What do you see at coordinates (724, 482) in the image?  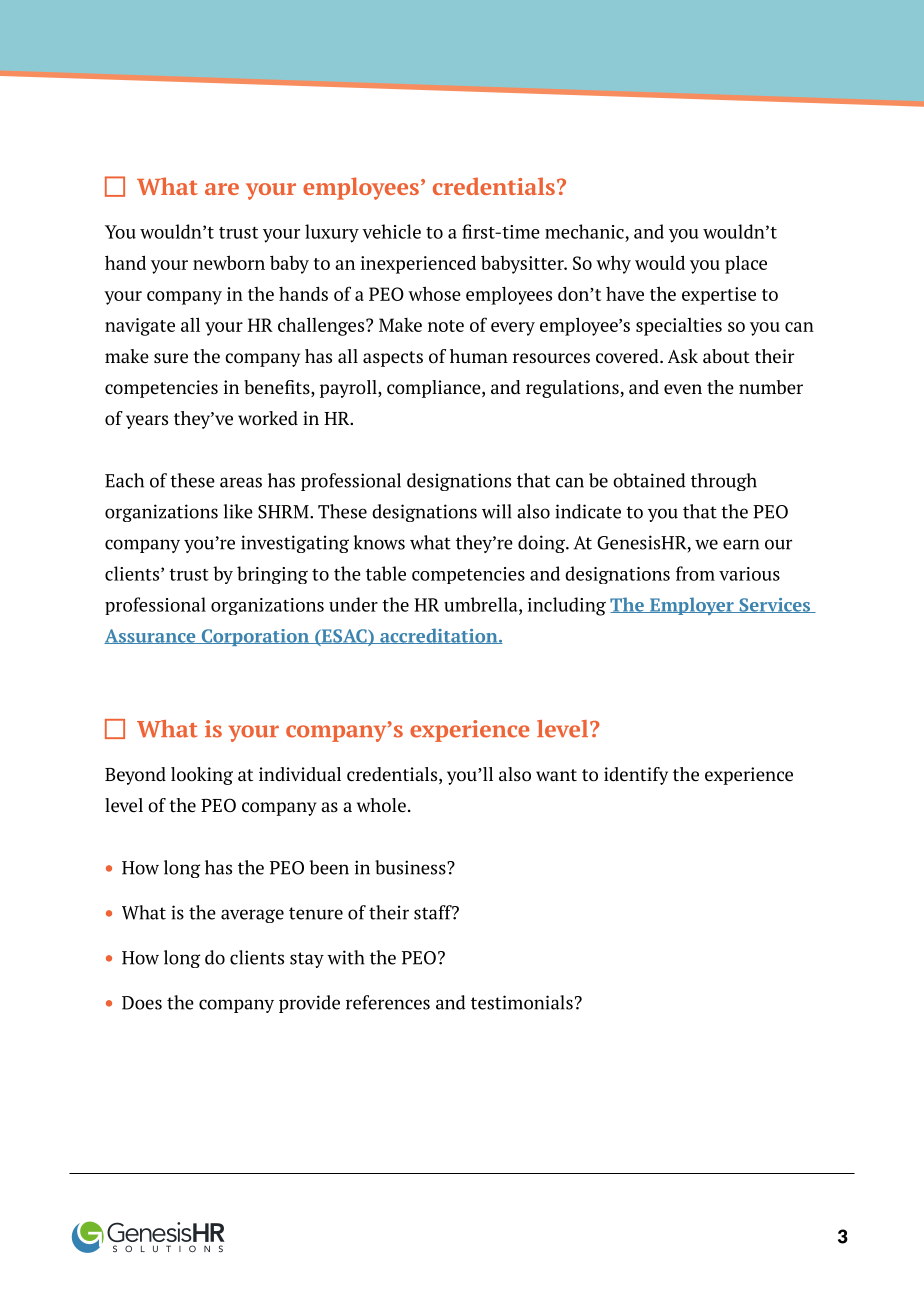 I see `through` at bounding box center [724, 482].
